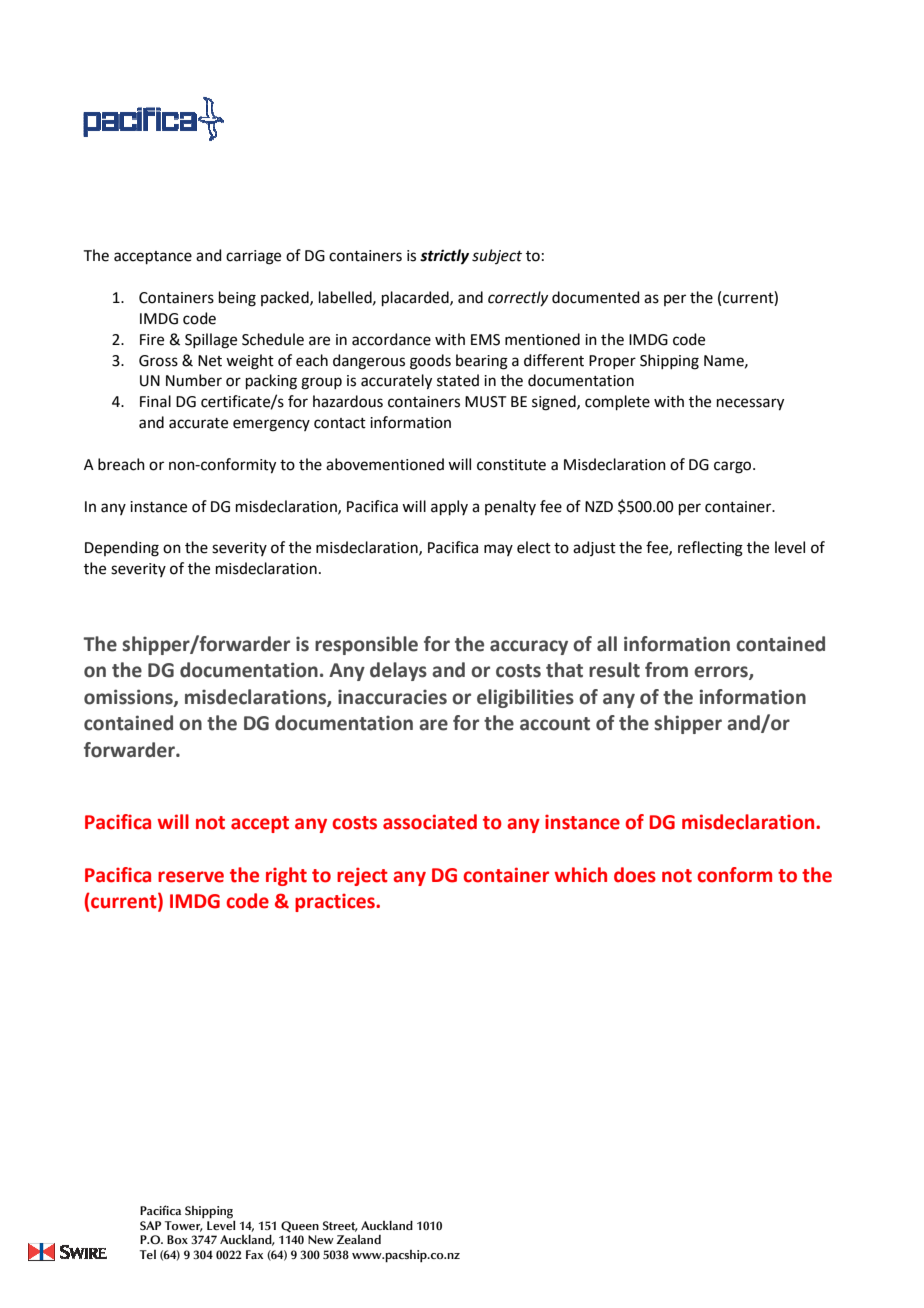 The height and width of the image is (1308, 924). What do you see at coordinates (177, 1239) in the image?
I see `Box` at bounding box center [177, 1239].
